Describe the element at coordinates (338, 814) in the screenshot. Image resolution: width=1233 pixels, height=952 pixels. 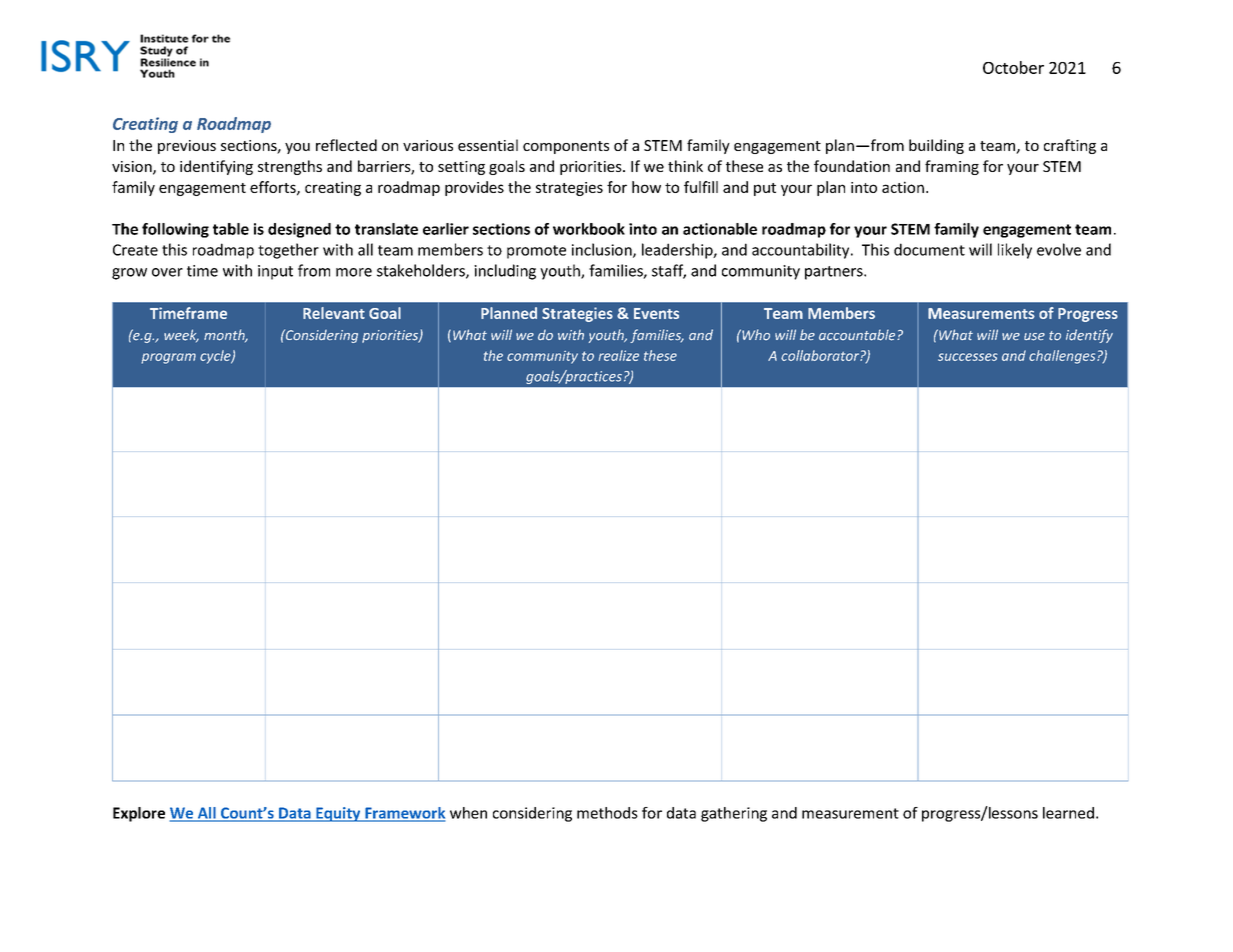
I see `Equity` at that location.
